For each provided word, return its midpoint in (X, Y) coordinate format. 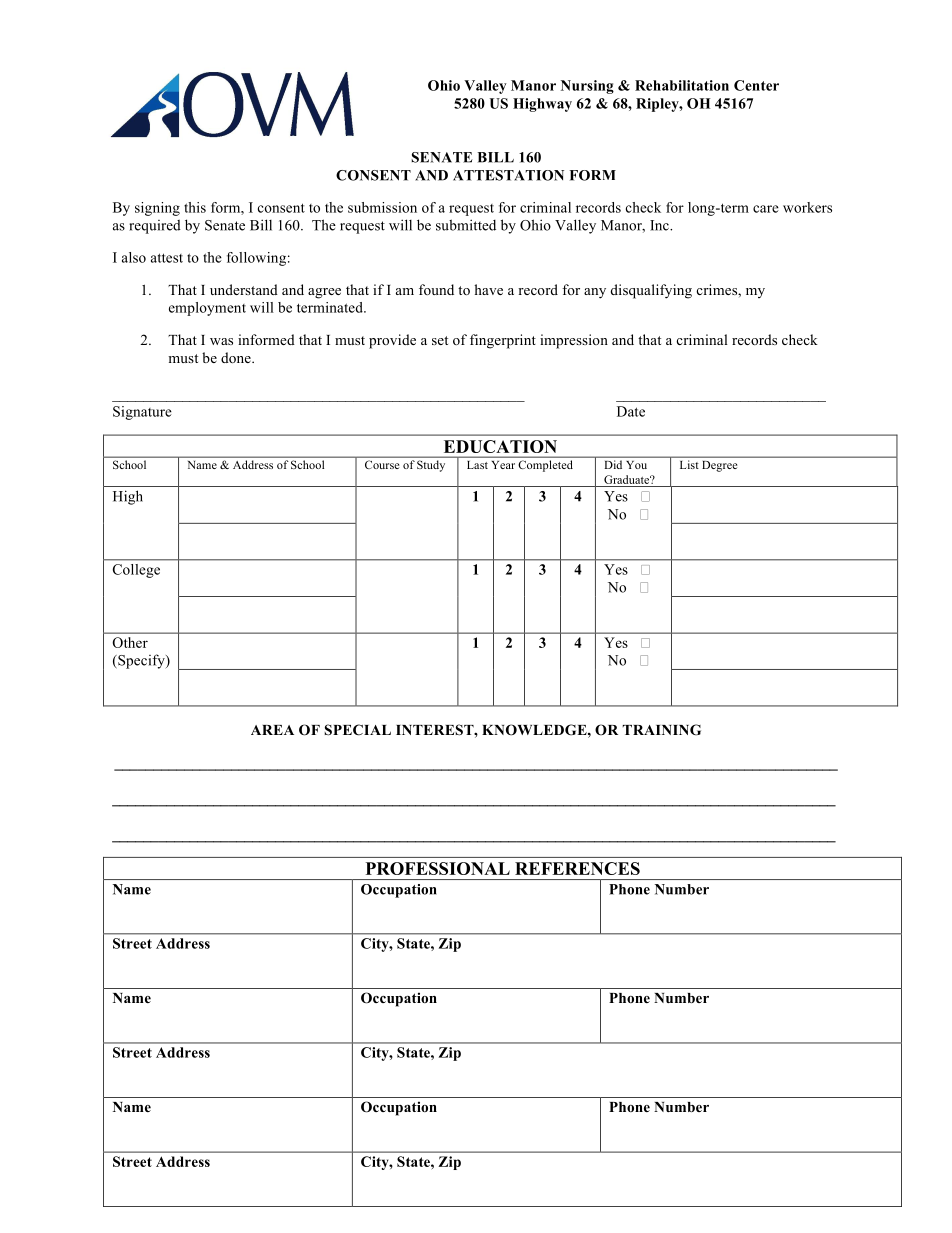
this (195, 207)
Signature (142, 413)
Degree (720, 466)
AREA (272, 730)
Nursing (587, 87)
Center (756, 85)
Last (477, 465)
